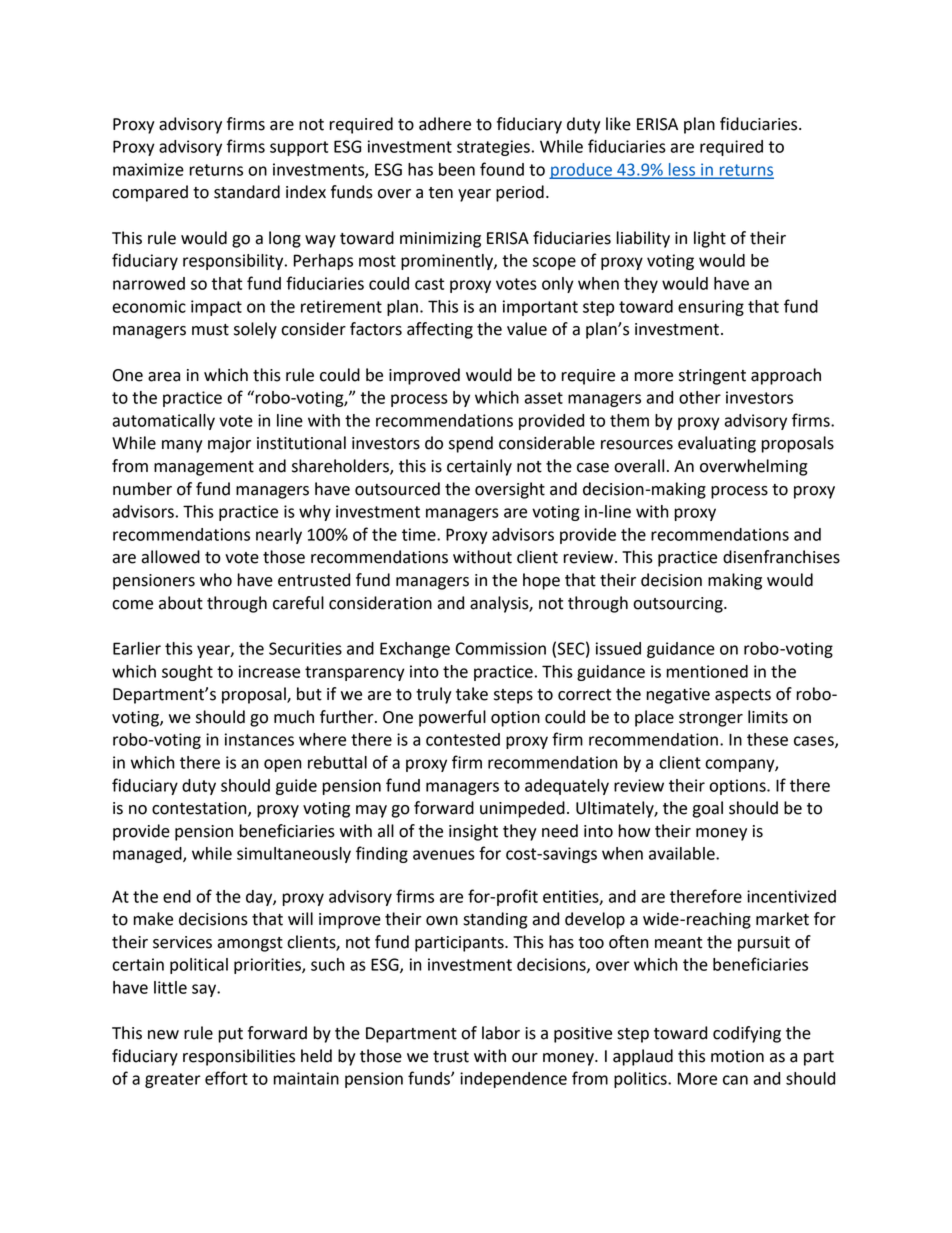 This document has width=952, height=1233. I want to click on standard, so click(247, 192).
